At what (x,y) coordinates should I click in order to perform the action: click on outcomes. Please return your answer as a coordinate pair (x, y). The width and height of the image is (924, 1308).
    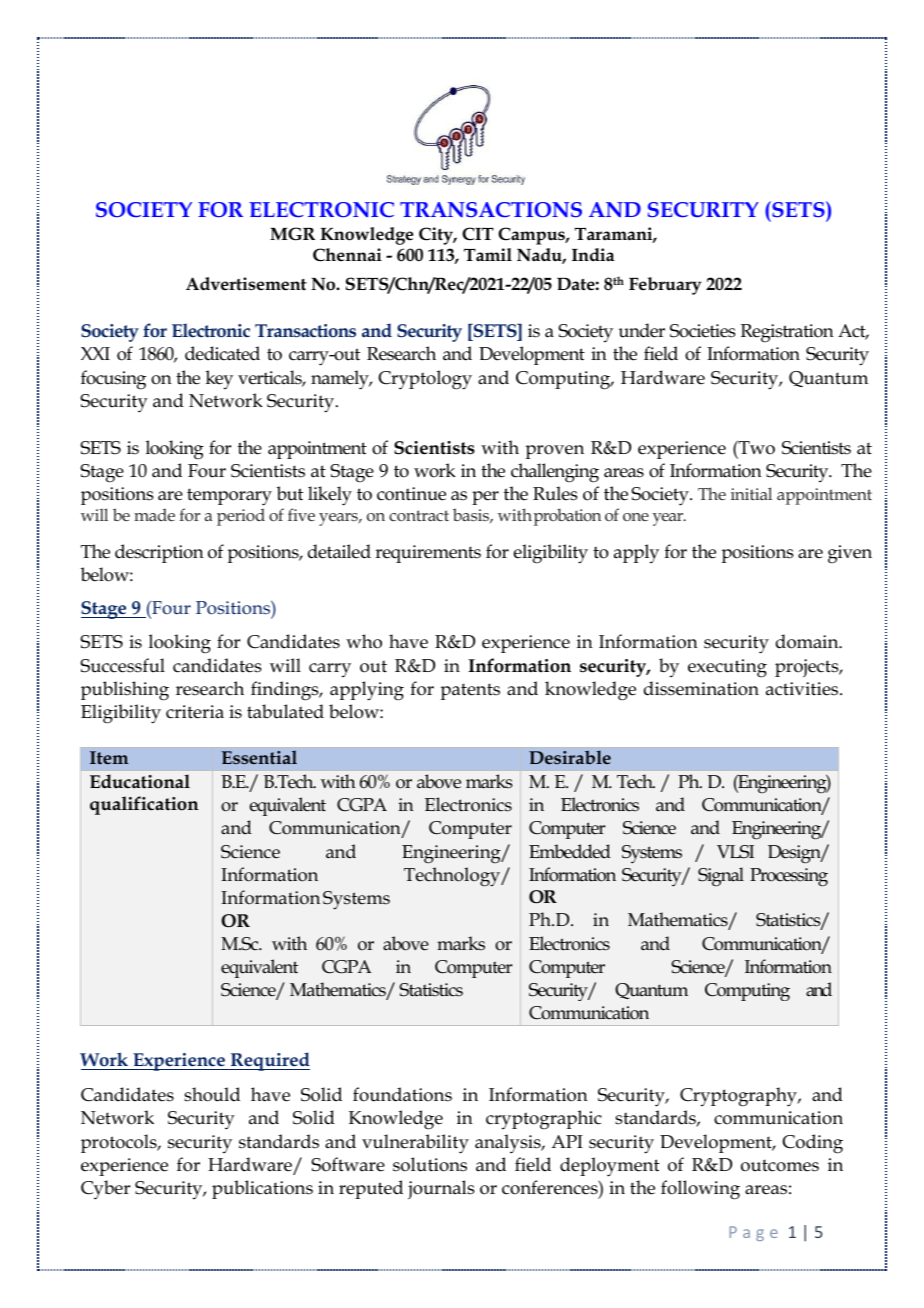
    Looking at the image, I should click on (780, 1165).
